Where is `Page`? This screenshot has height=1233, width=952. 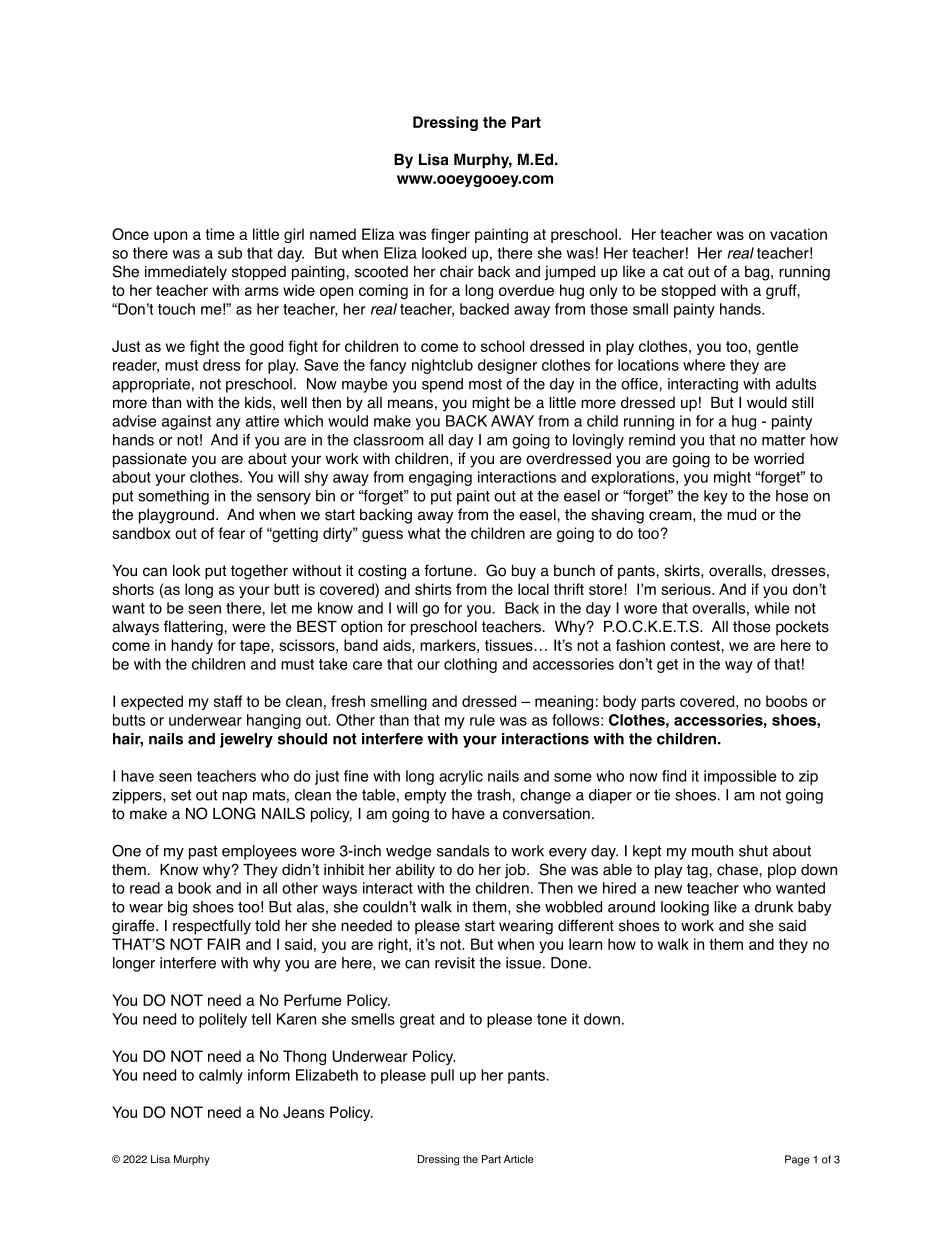
Page is located at coordinates (797, 1160).
